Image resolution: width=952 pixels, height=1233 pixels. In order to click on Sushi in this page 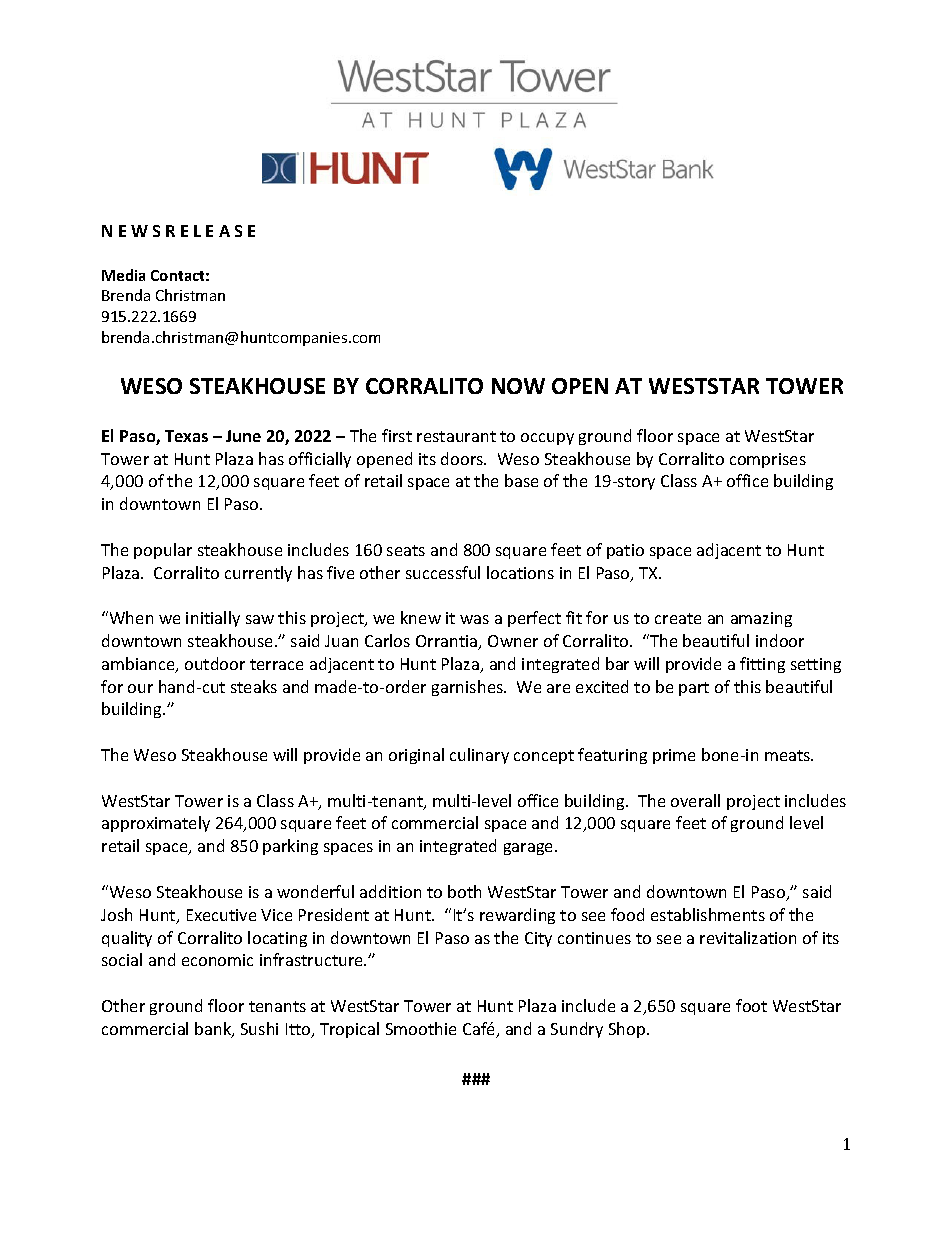, I will do `click(259, 1028)`.
